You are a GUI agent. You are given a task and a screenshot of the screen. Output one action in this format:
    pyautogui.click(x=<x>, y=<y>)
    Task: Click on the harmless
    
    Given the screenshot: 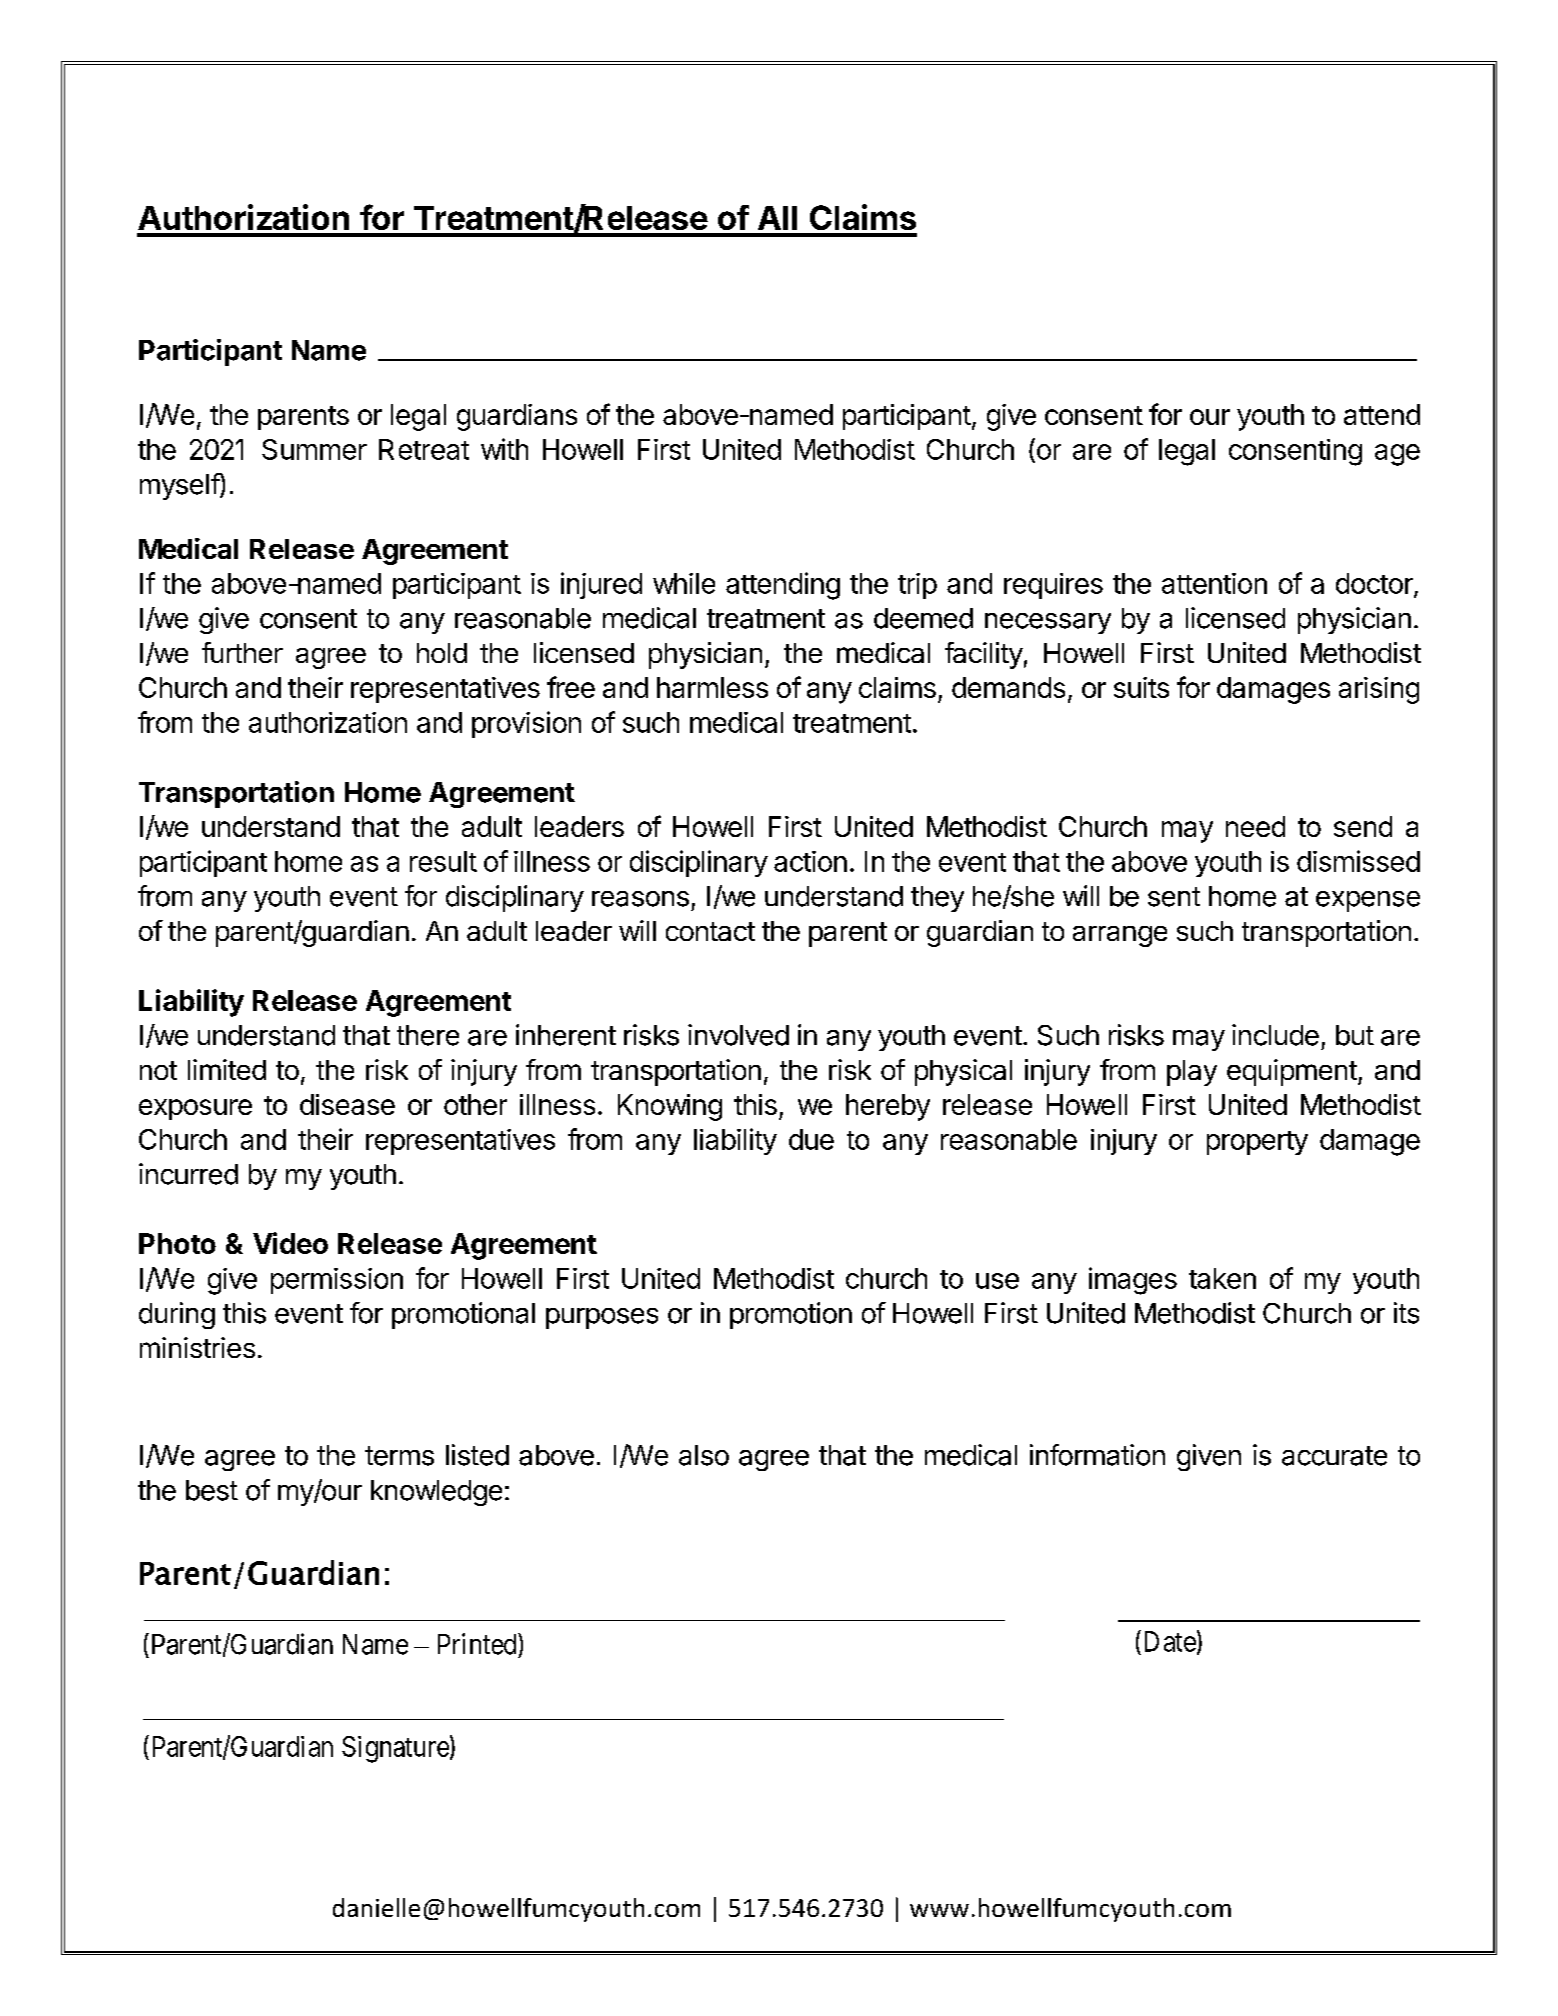 What is the action you would take?
    pyautogui.click(x=712, y=687)
